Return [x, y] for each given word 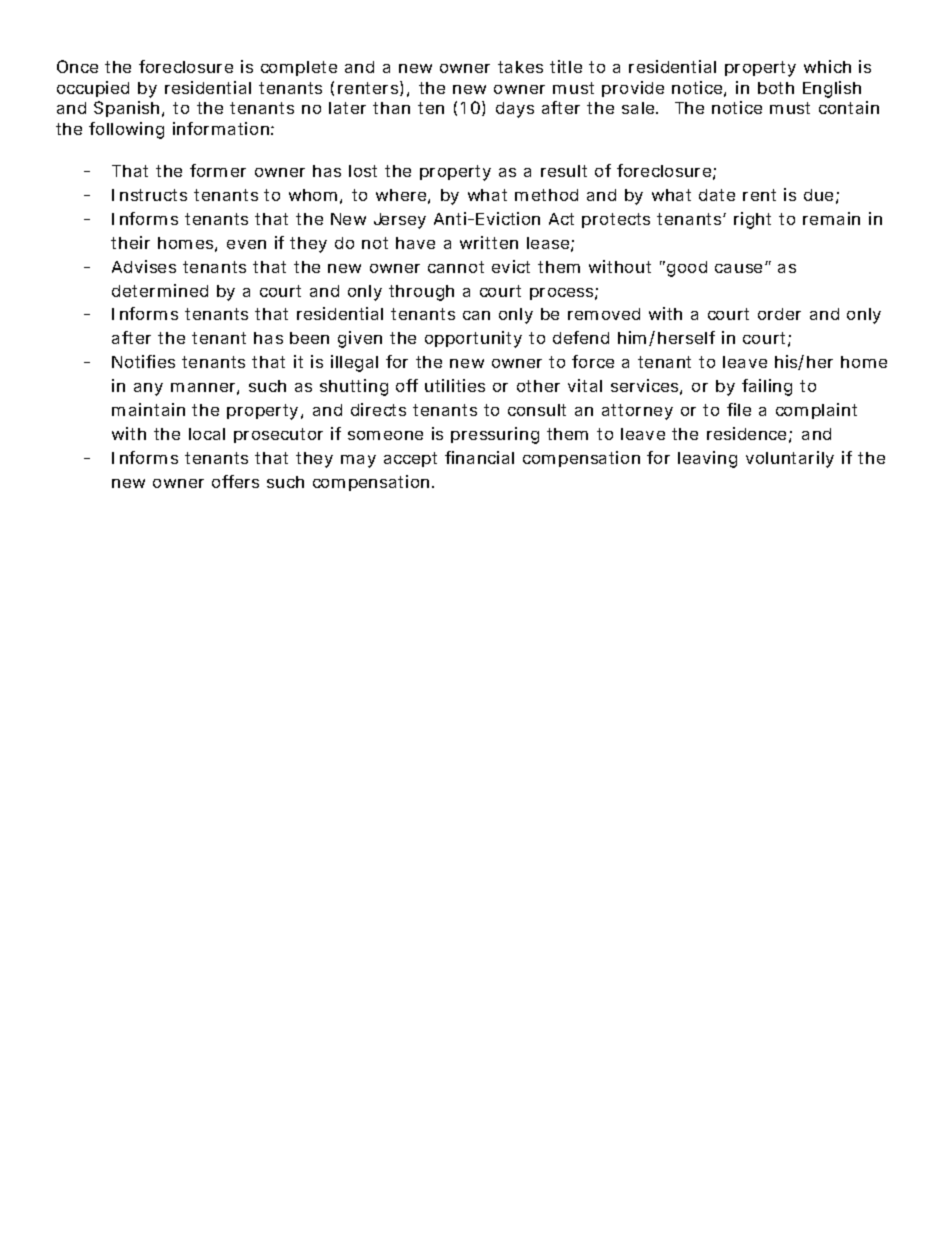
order [779, 314]
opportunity [473, 339]
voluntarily [790, 459]
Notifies [143, 361]
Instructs [149, 195]
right [752, 220]
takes [520, 67]
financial [479, 457]
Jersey [400, 221]
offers [235, 481]
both [776, 88]
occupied [93, 89]
